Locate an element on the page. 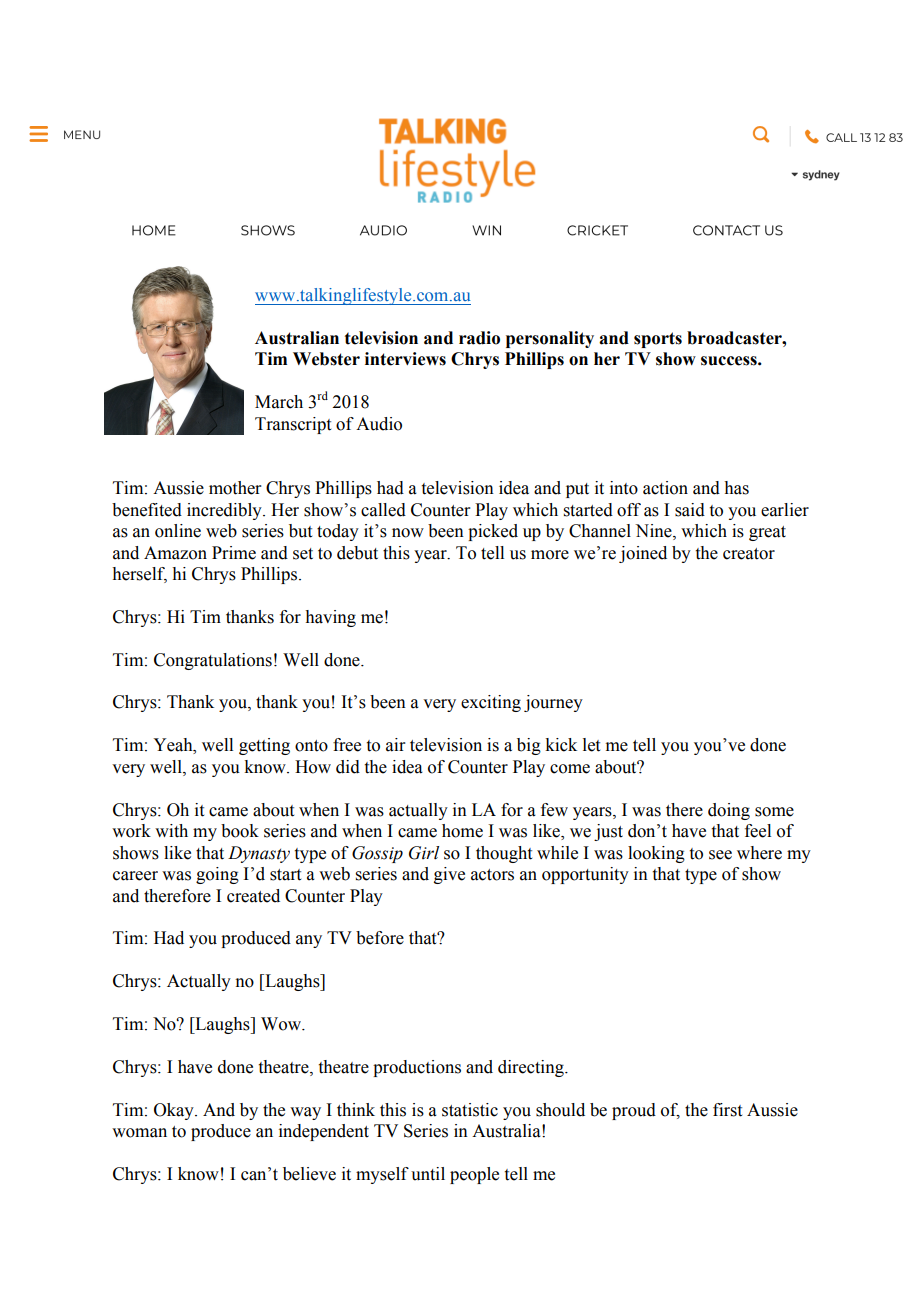 The width and height of the image is (924, 1308). people is located at coordinates (474, 1175).
